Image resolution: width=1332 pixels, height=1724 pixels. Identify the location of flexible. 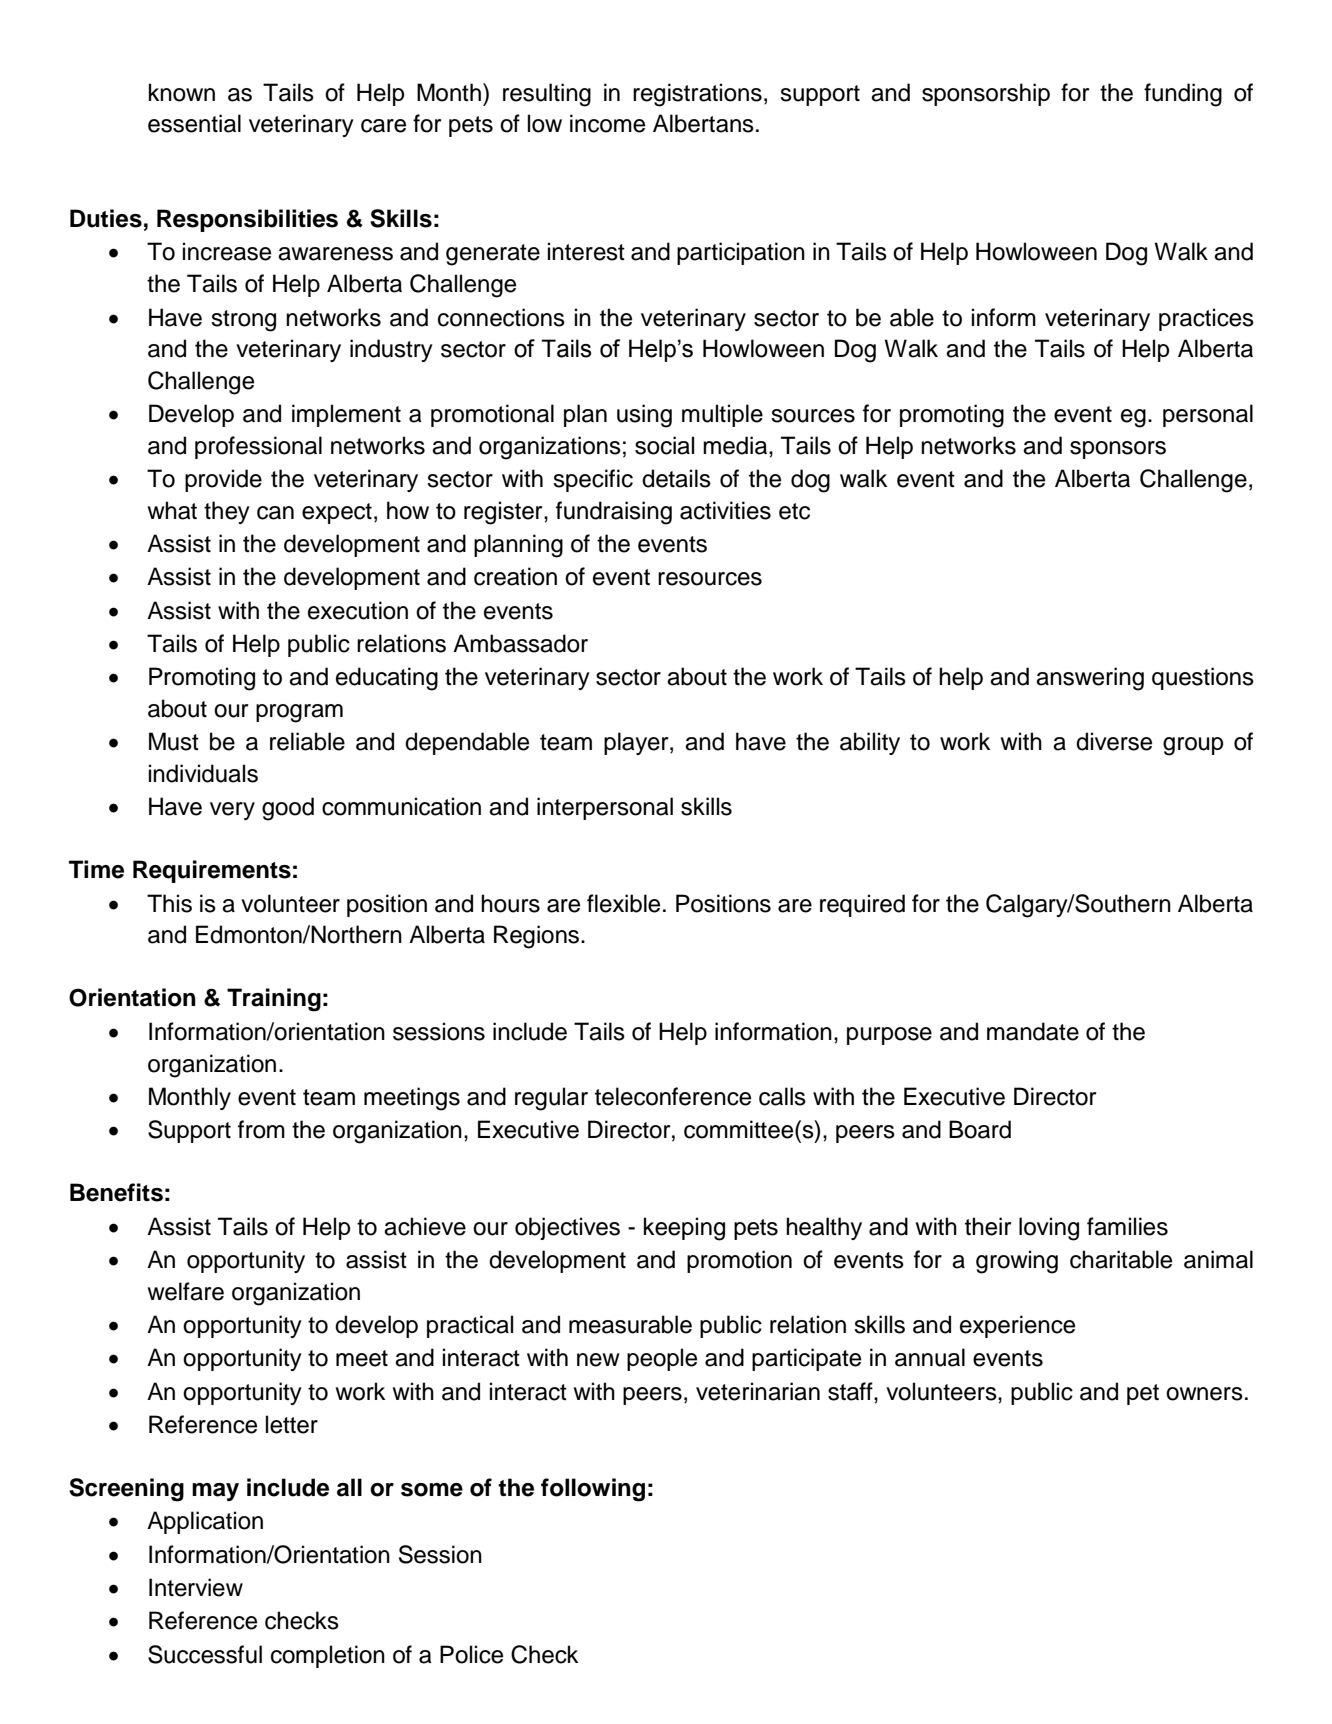
(623, 903).
